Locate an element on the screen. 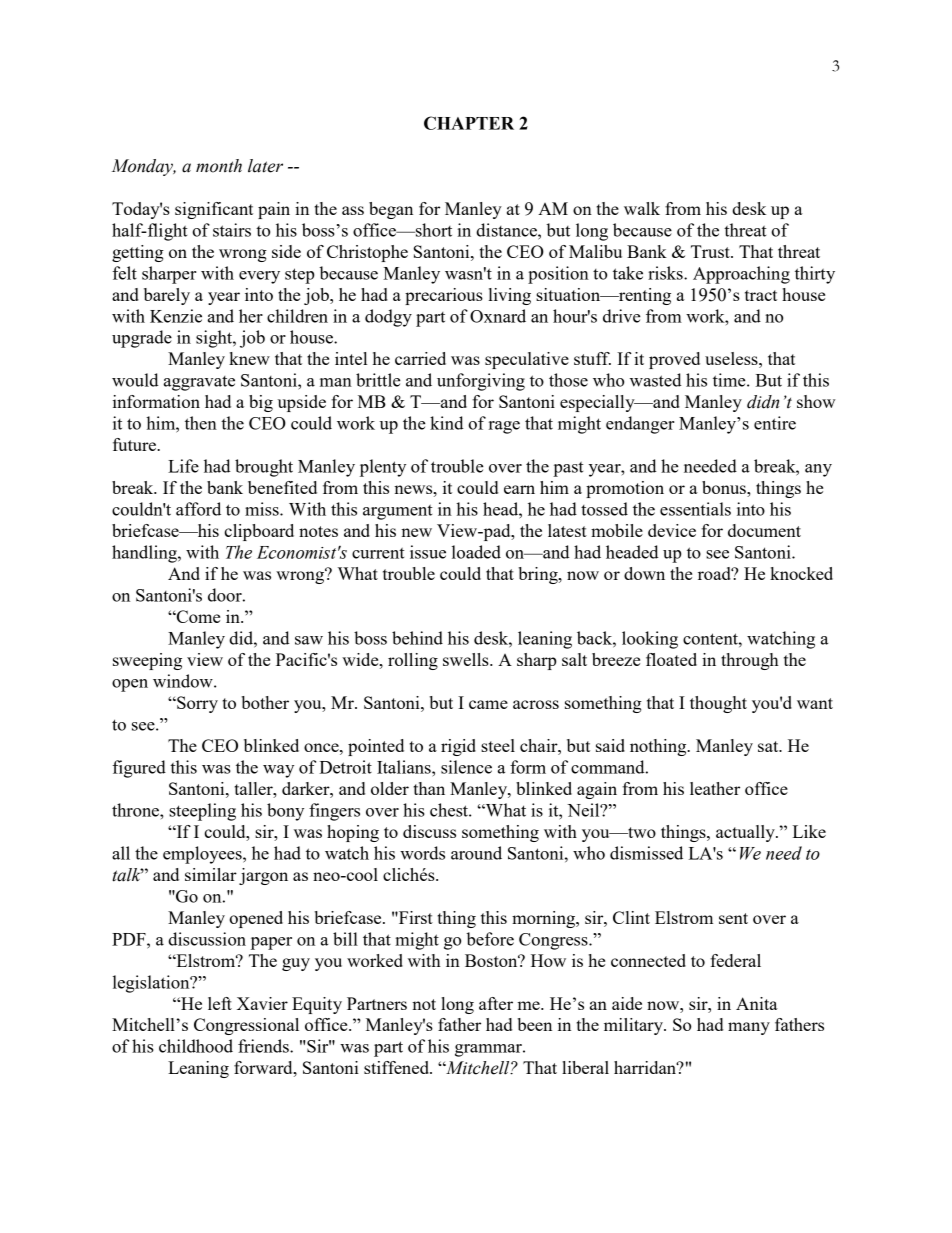  CHAPTER is located at coordinates (469, 123).
